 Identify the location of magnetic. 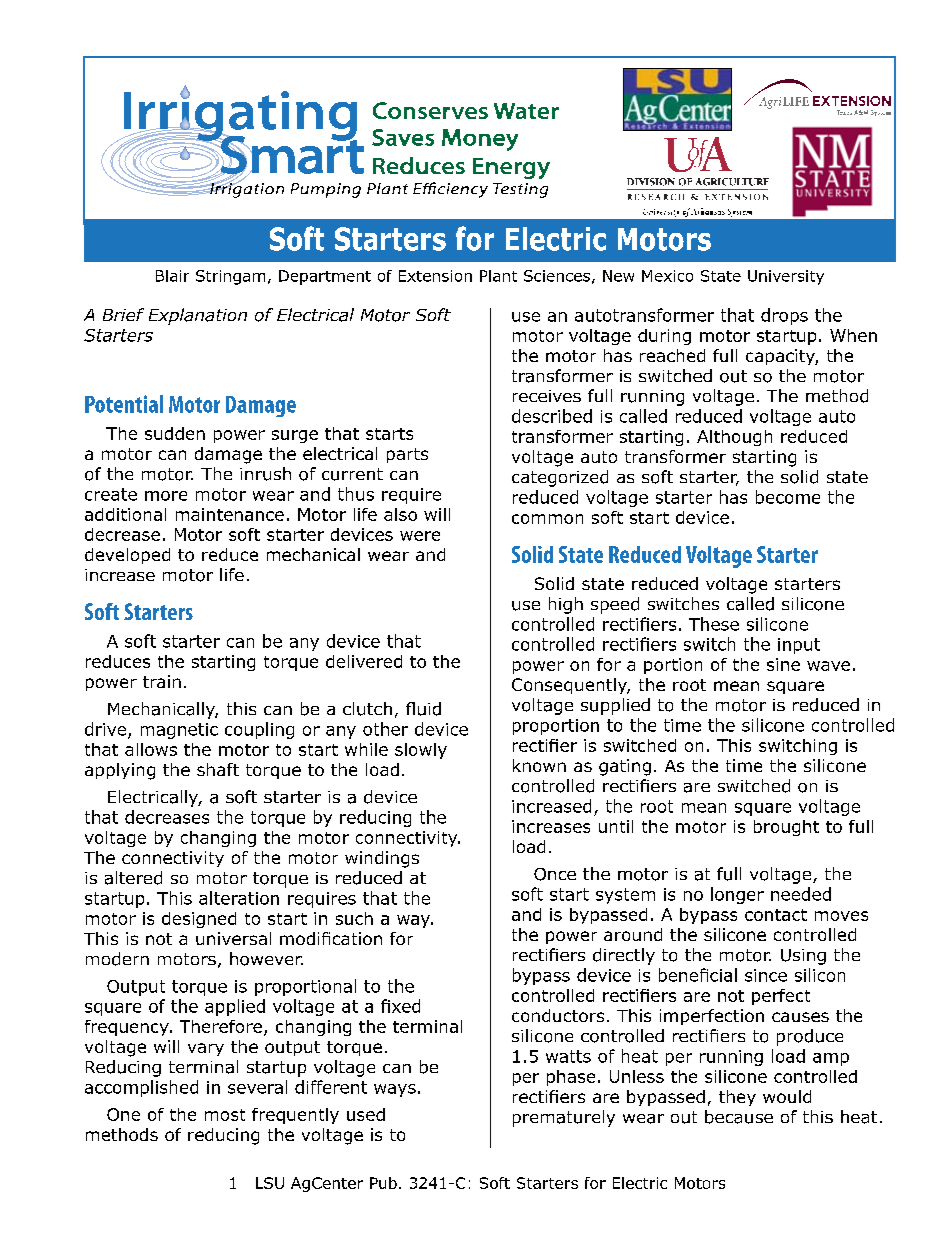
(179, 731).
